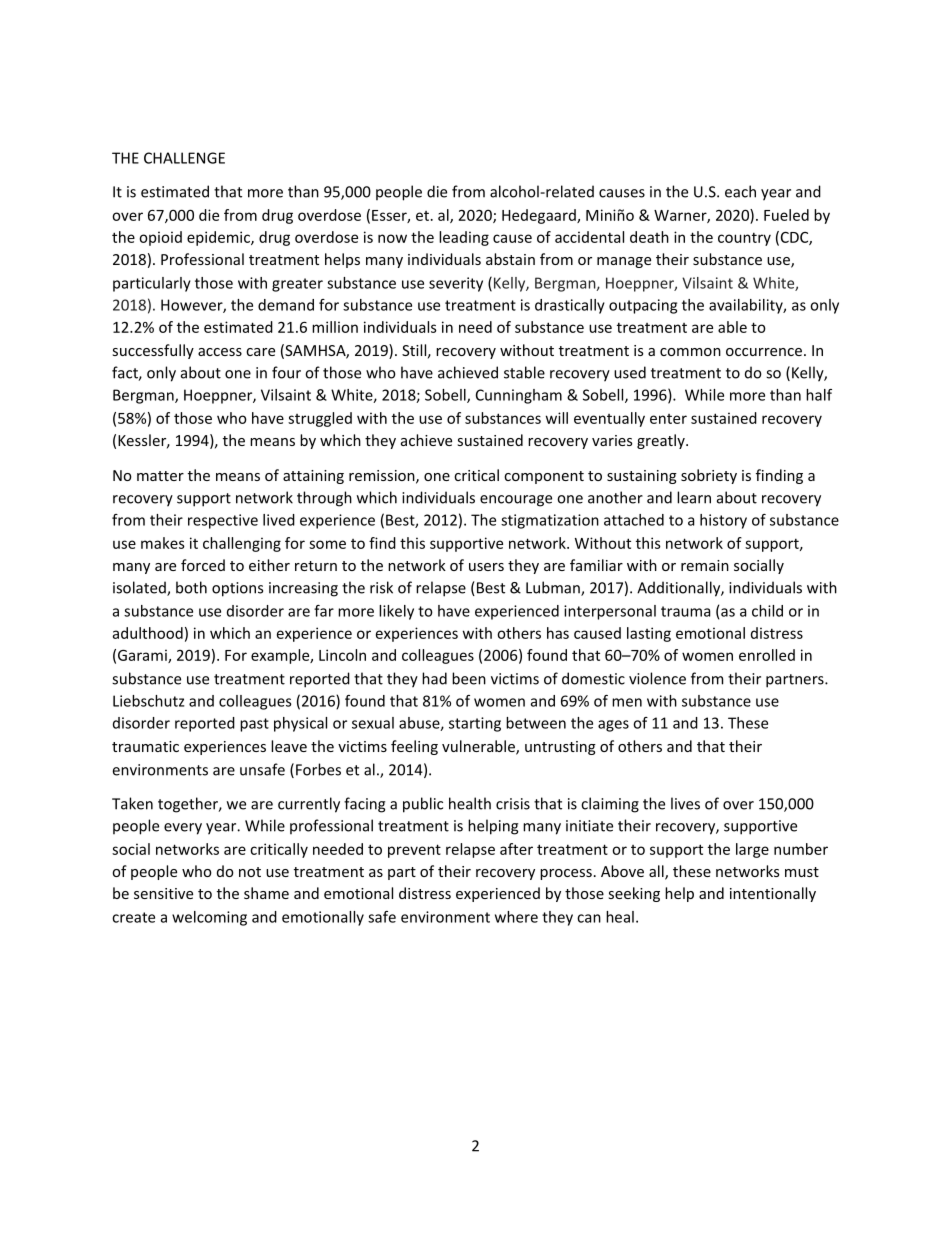 The width and height of the screenshot is (952, 1233). I want to click on each, so click(740, 191).
